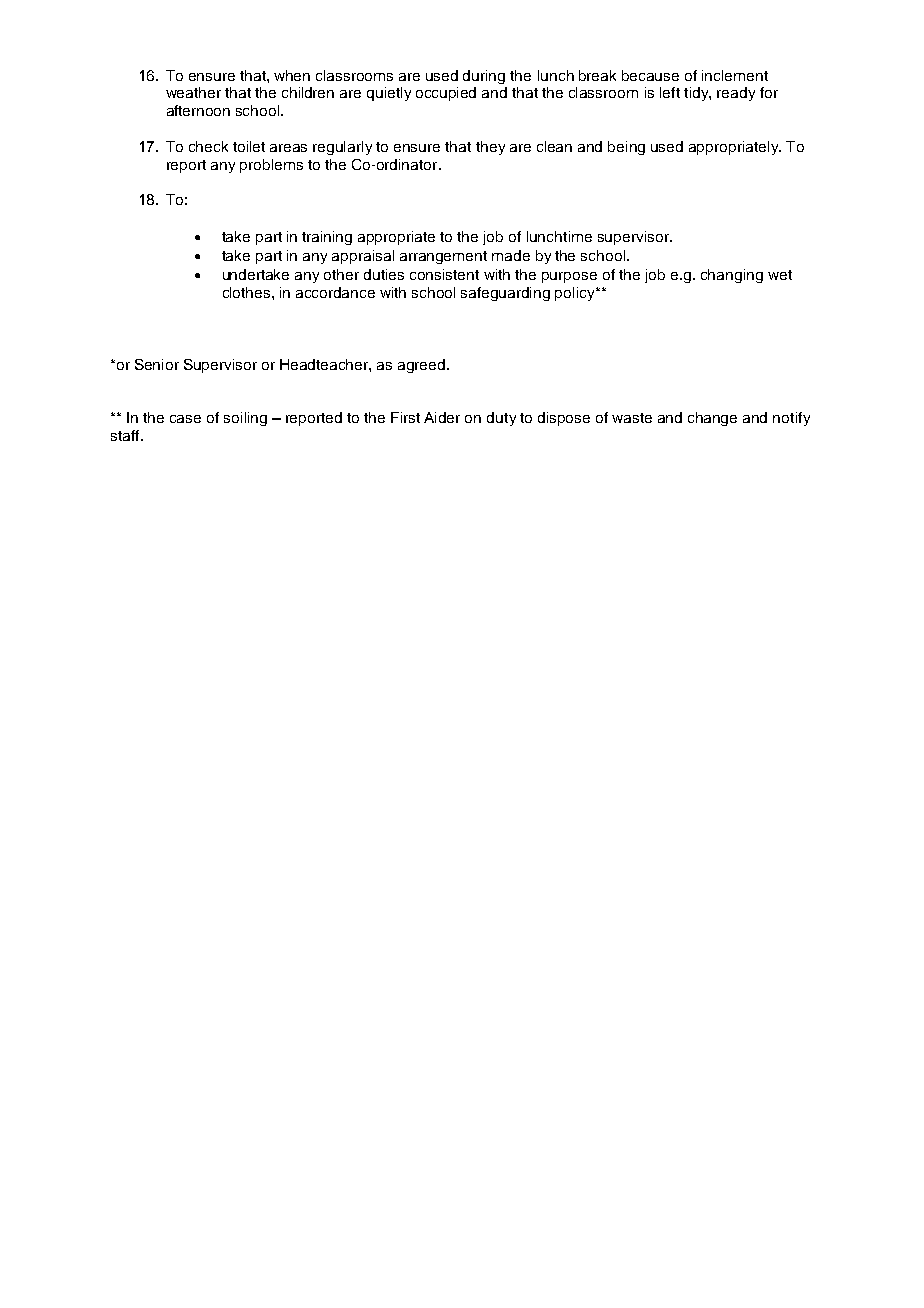 This screenshot has height=1308, width=924. What do you see at coordinates (490, 148) in the screenshot?
I see `they` at bounding box center [490, 148].
